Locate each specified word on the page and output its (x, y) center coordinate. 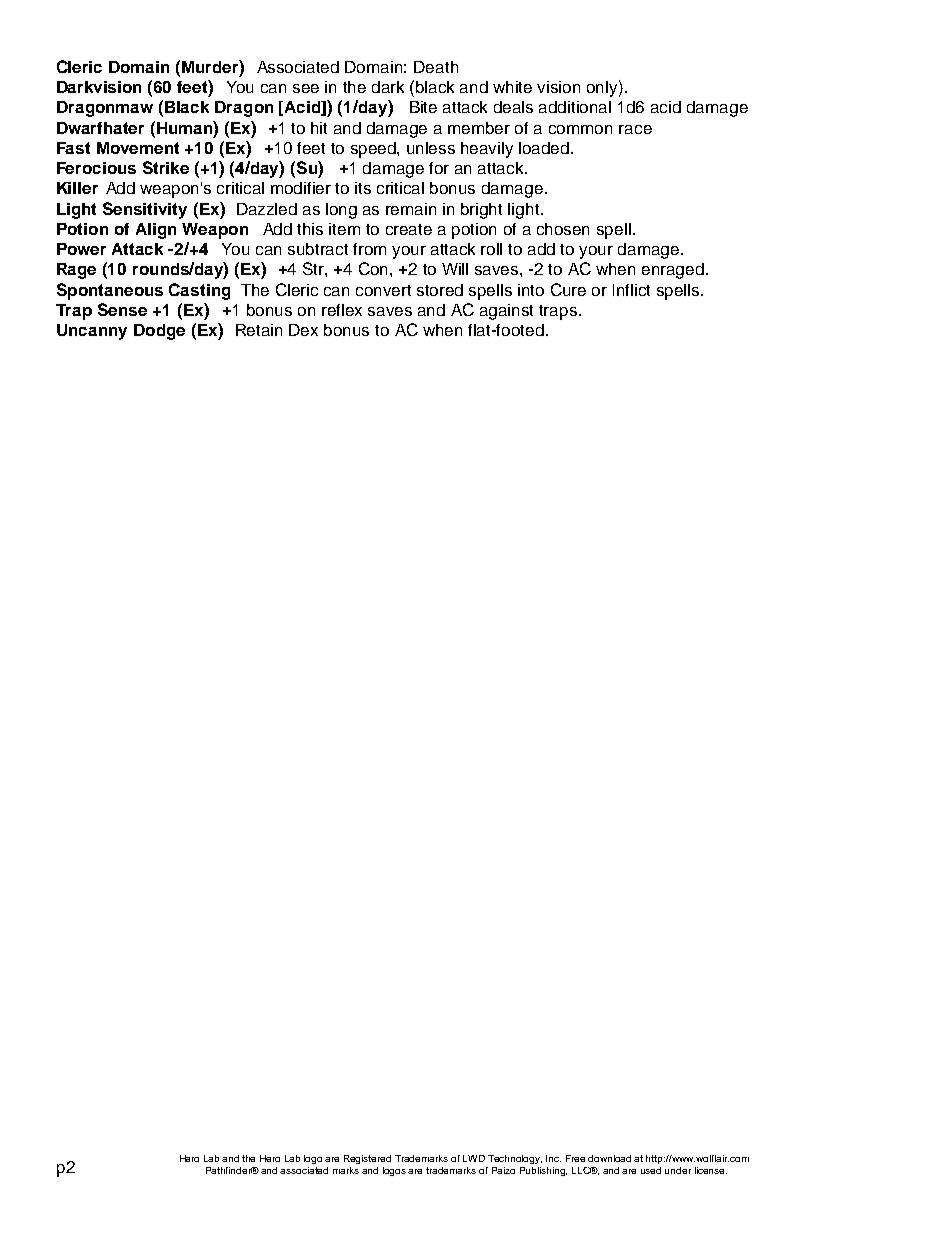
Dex (303, 330)
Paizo (503, 1170)
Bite (423, 107)
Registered (367, 1159)
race (635, 129)
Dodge (159, 332)
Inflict (631, 290)
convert (383, 290)
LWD (474, 1158)
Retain (259, 330)
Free (575, 1158)
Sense (122, 309)
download (609, 1158)
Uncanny (92, 332)
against (506, 312)
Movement (138, 148)
